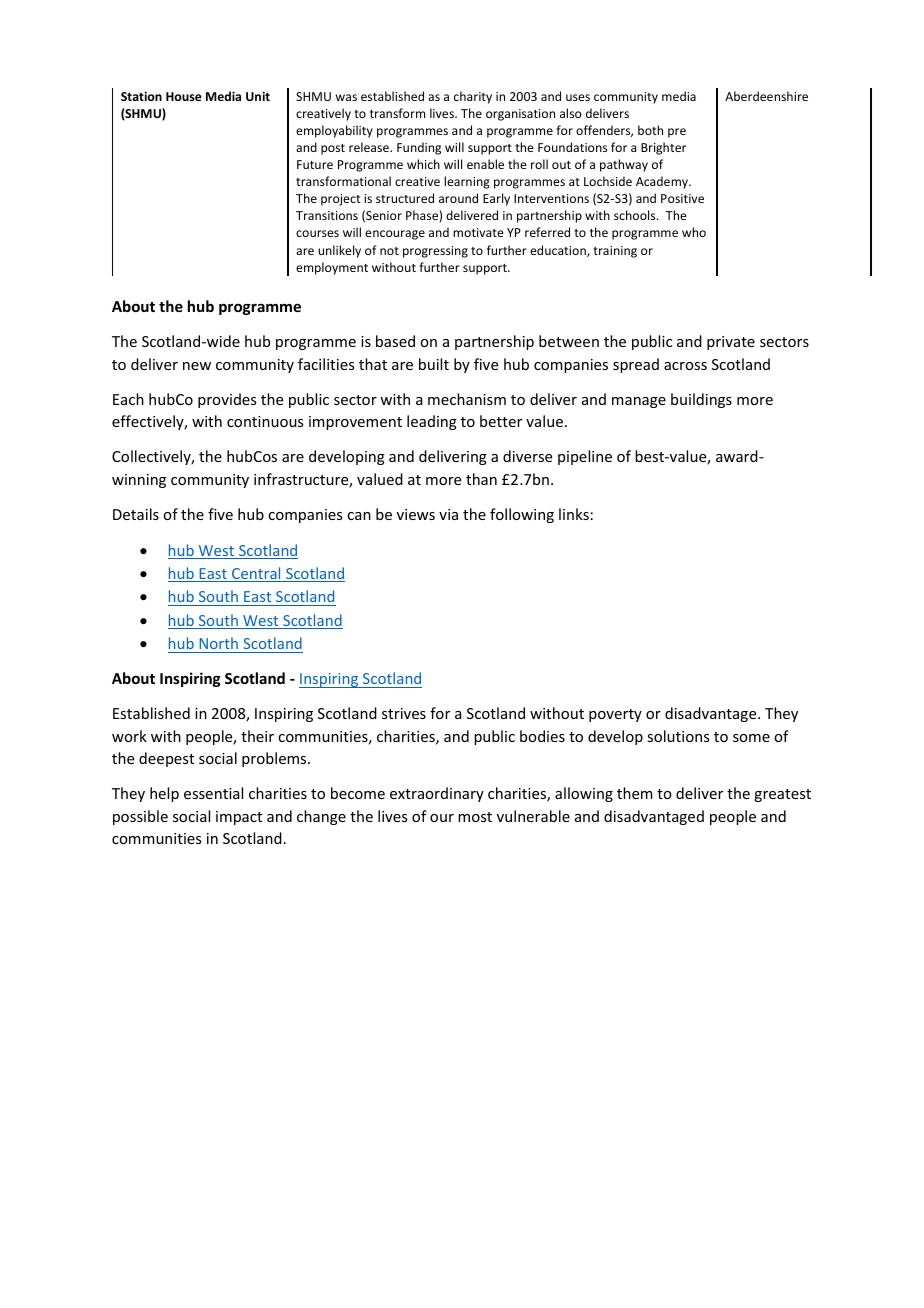  Describe the element at coordinates (404, 713) in the page. I see `strives` at that location.
